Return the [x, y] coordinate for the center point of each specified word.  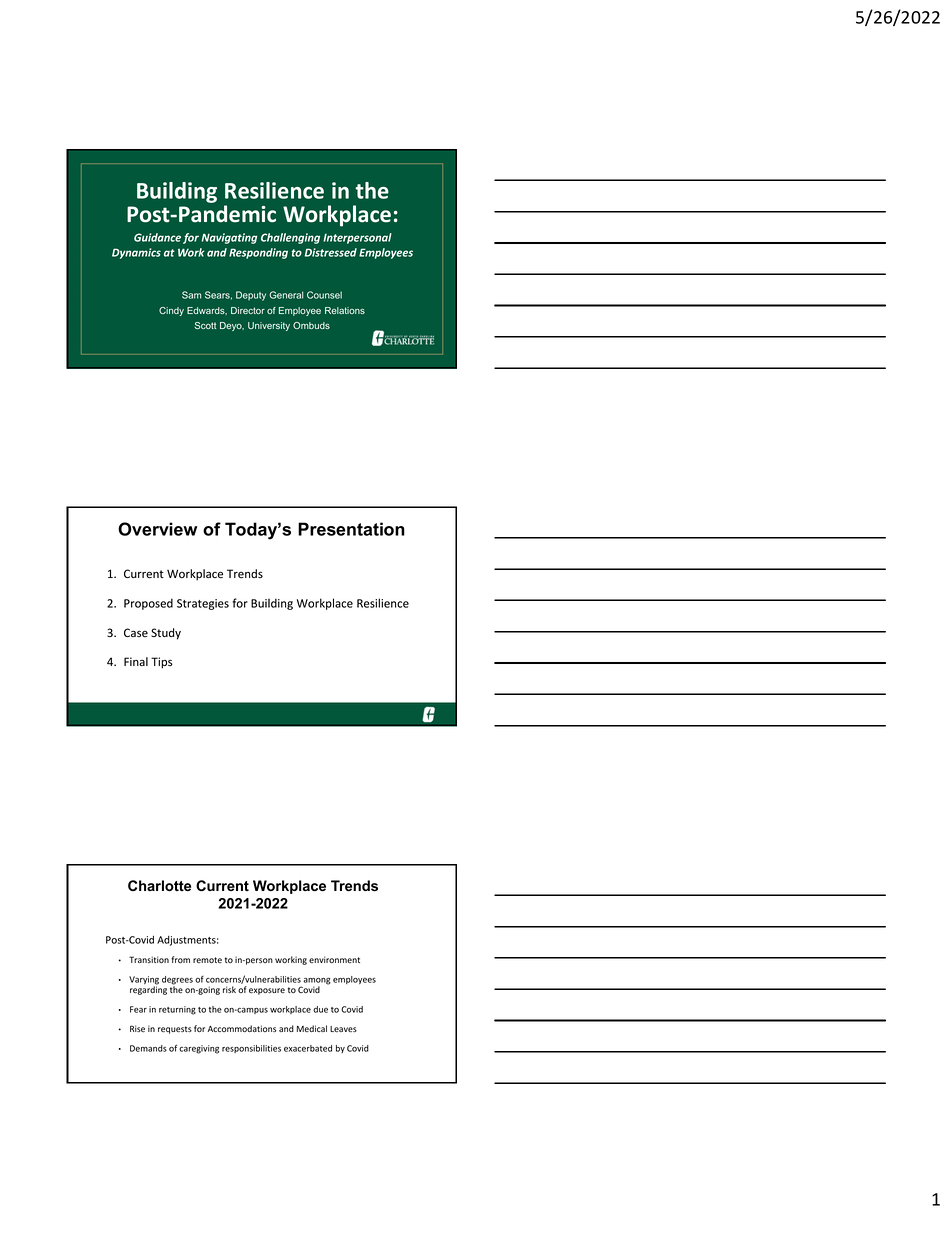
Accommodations [242, 1028]
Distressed [331, 252]
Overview [157, 529]
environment [334, 959]
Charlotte [159, 885]
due [320, 1009]
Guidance [157, 237]
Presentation [351, 529]
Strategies [203, 604]
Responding [258, 253]
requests [175, 1030]
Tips [161, 663]
